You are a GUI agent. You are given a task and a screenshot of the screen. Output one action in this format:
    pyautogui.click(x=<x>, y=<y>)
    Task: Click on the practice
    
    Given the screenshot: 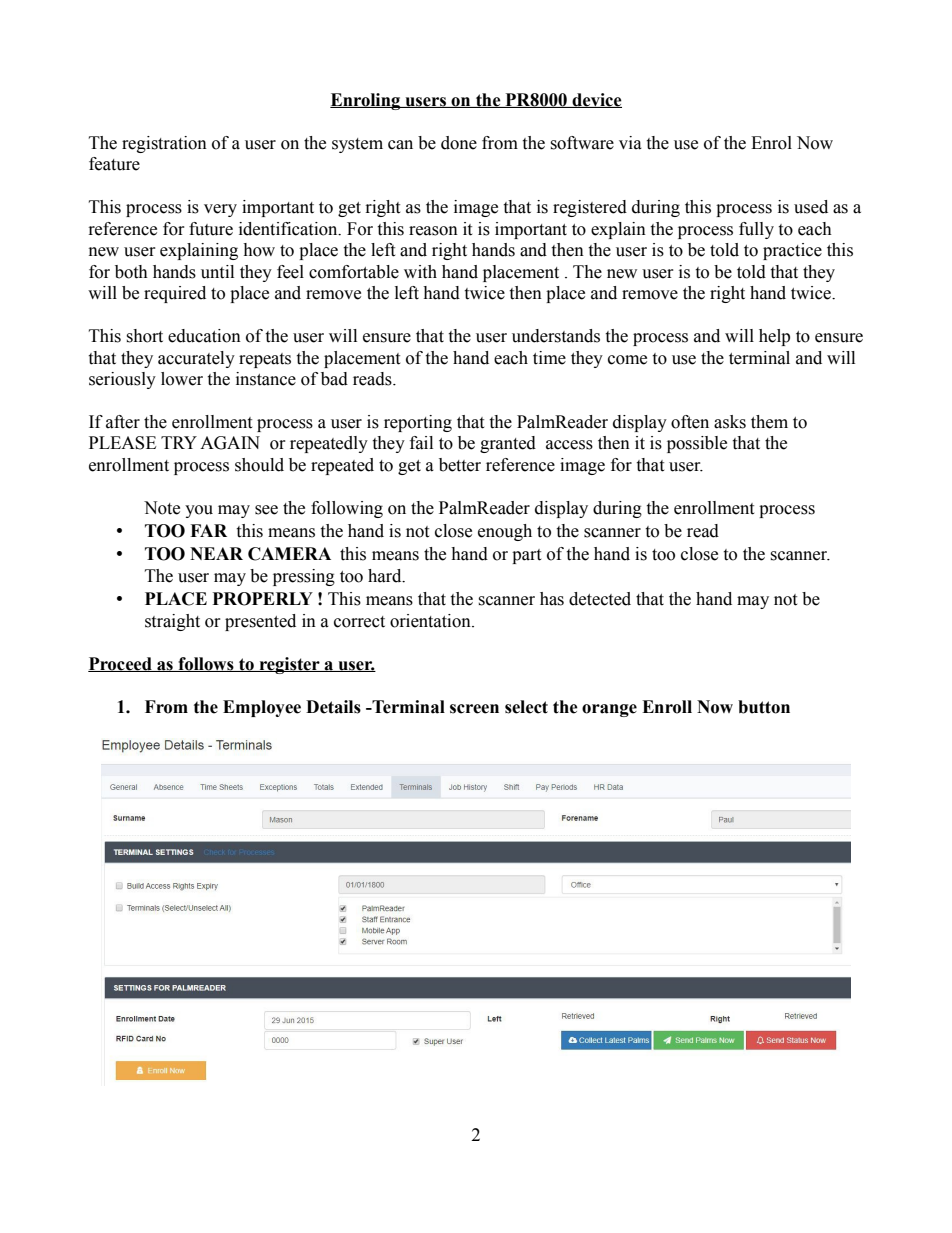 What is the action you would take?
    pyautogui.click(x=792, y=251)
